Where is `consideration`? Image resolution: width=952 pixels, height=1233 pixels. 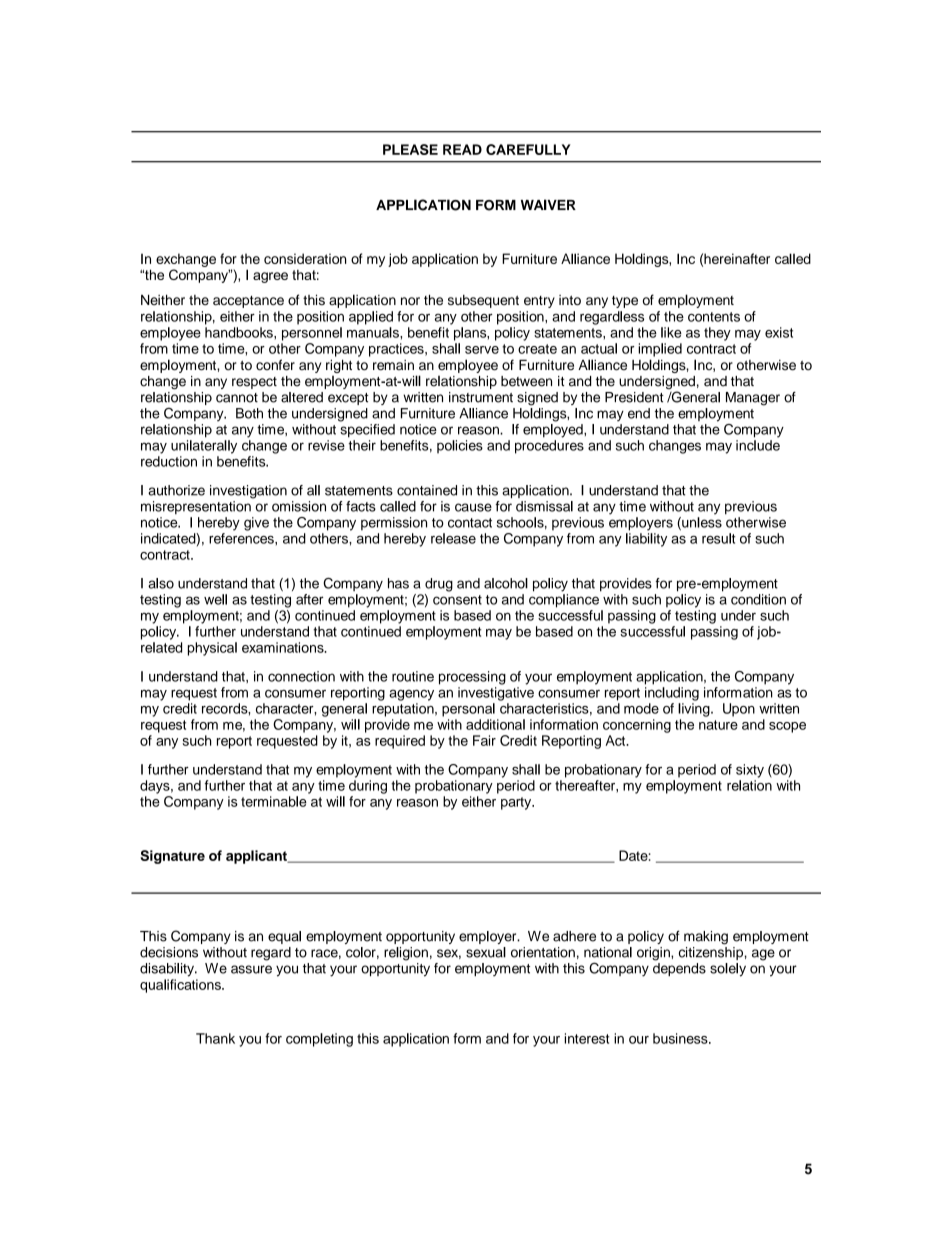 consideration is located at coordinates (305, 258).
